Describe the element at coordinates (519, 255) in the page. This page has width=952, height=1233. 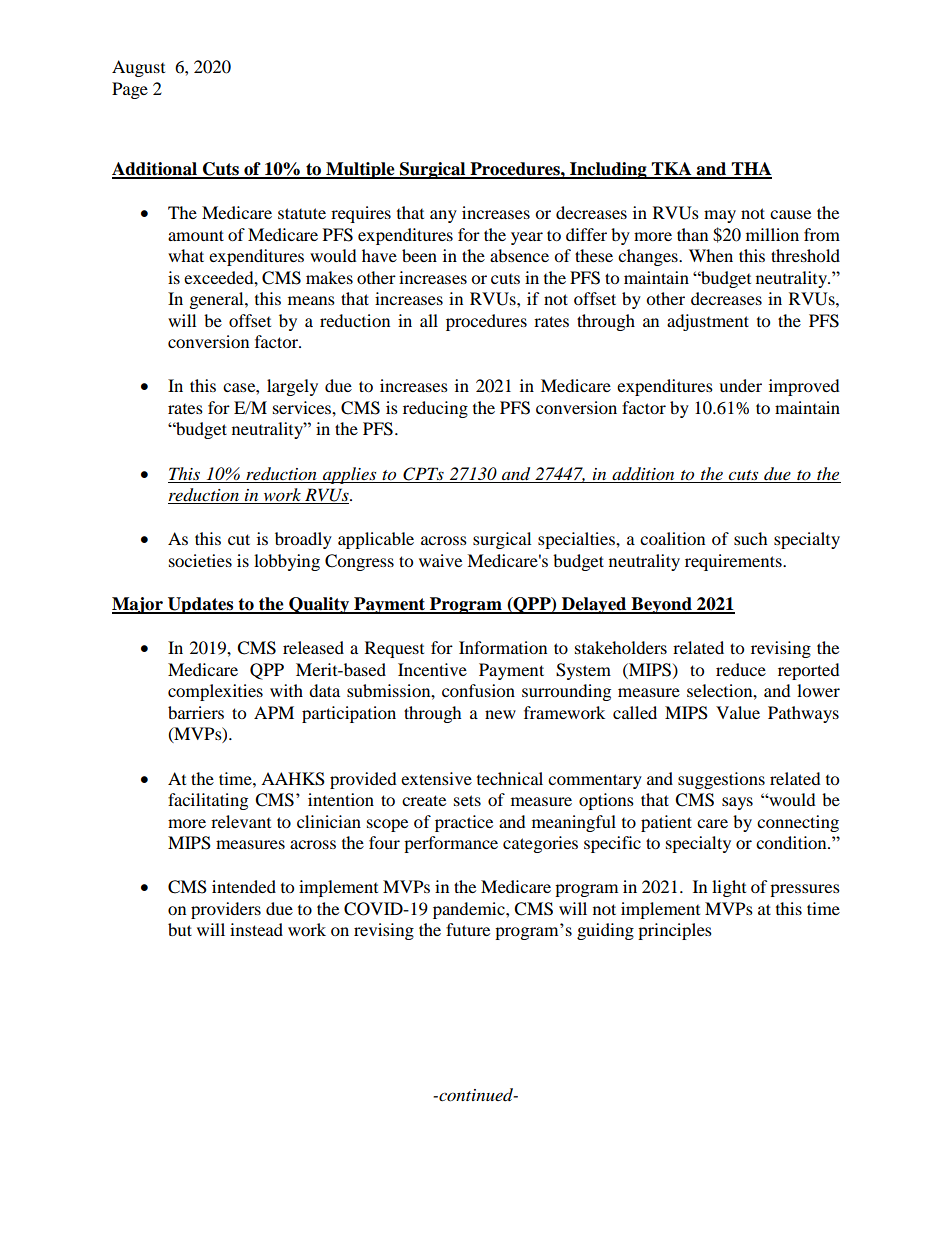
I see `absence` at that location.
